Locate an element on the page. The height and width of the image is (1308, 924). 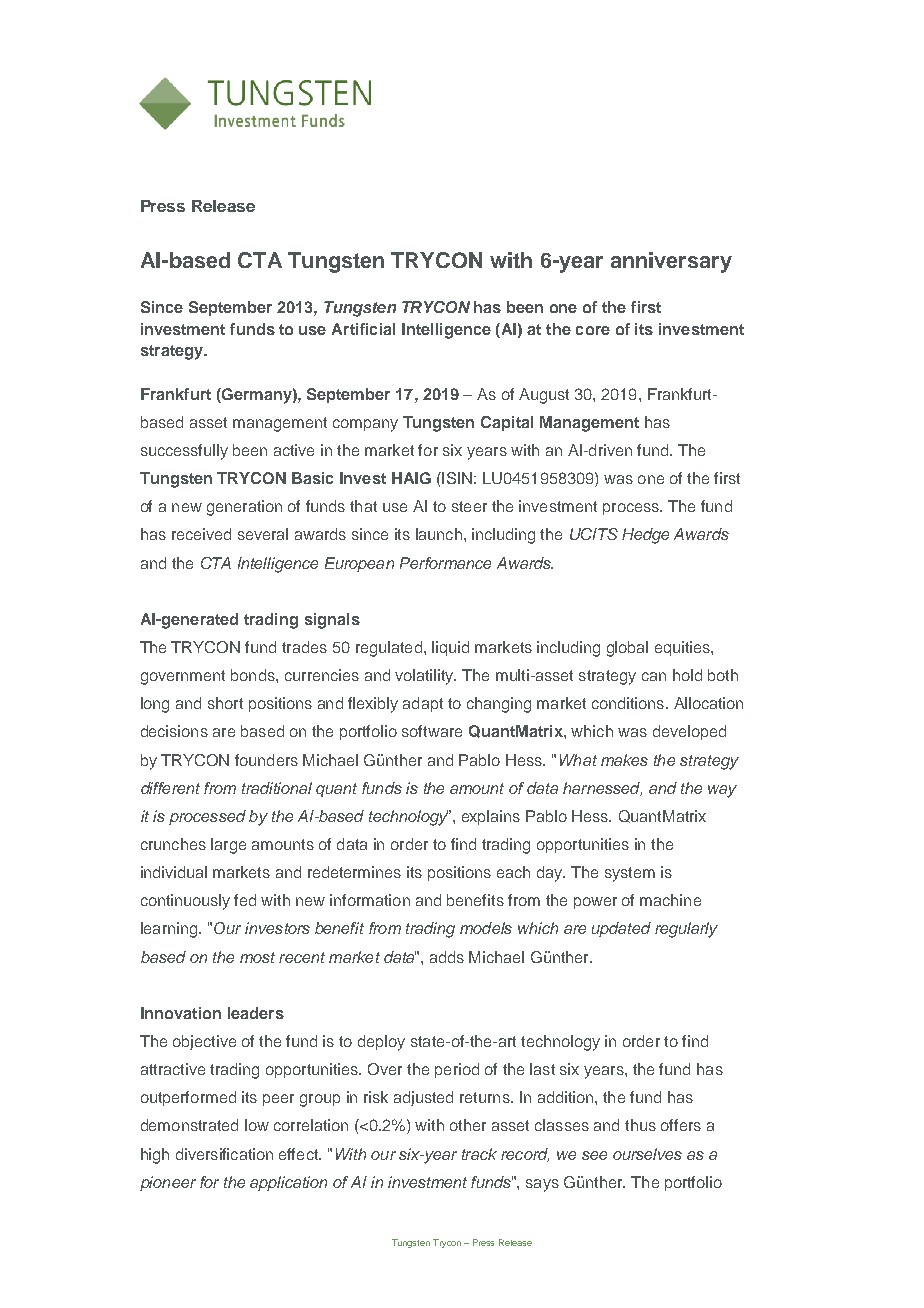
regularly is located at coordinates (686, 930).
